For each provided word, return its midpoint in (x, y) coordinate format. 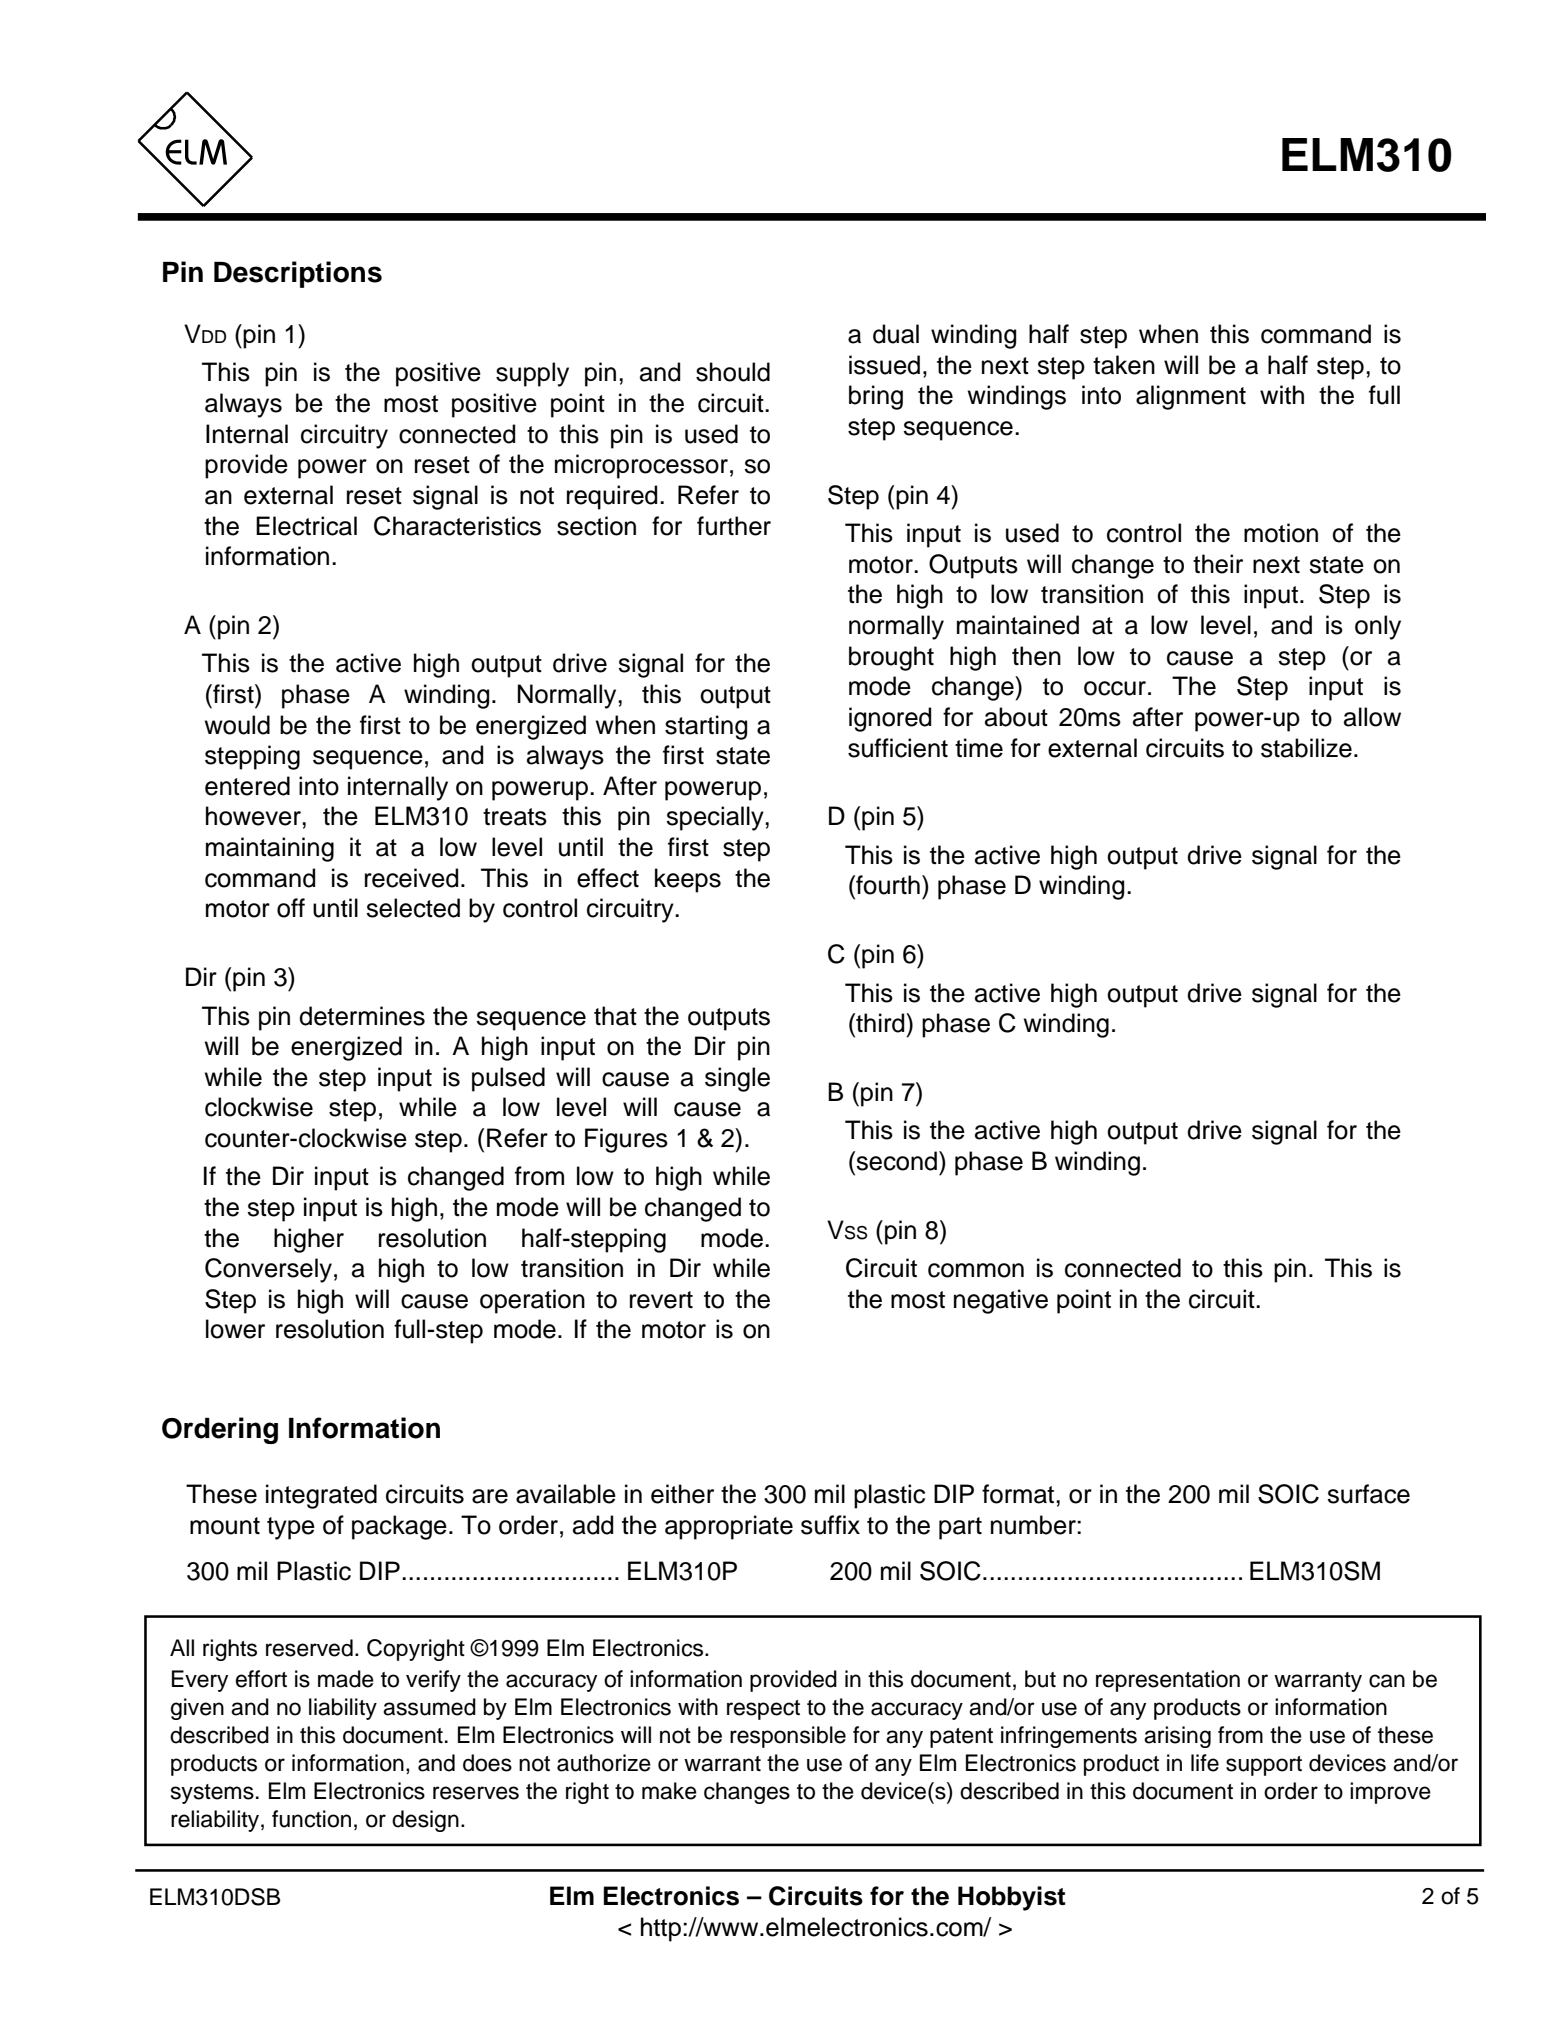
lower (235, 1329)
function (311, 1819)
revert (661, 1300)
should (733, 372)
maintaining (270, 849)
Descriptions (298, 274)
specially (716, 818)
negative (1001, 1301)
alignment (1191, 397)
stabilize (1306, 748)
